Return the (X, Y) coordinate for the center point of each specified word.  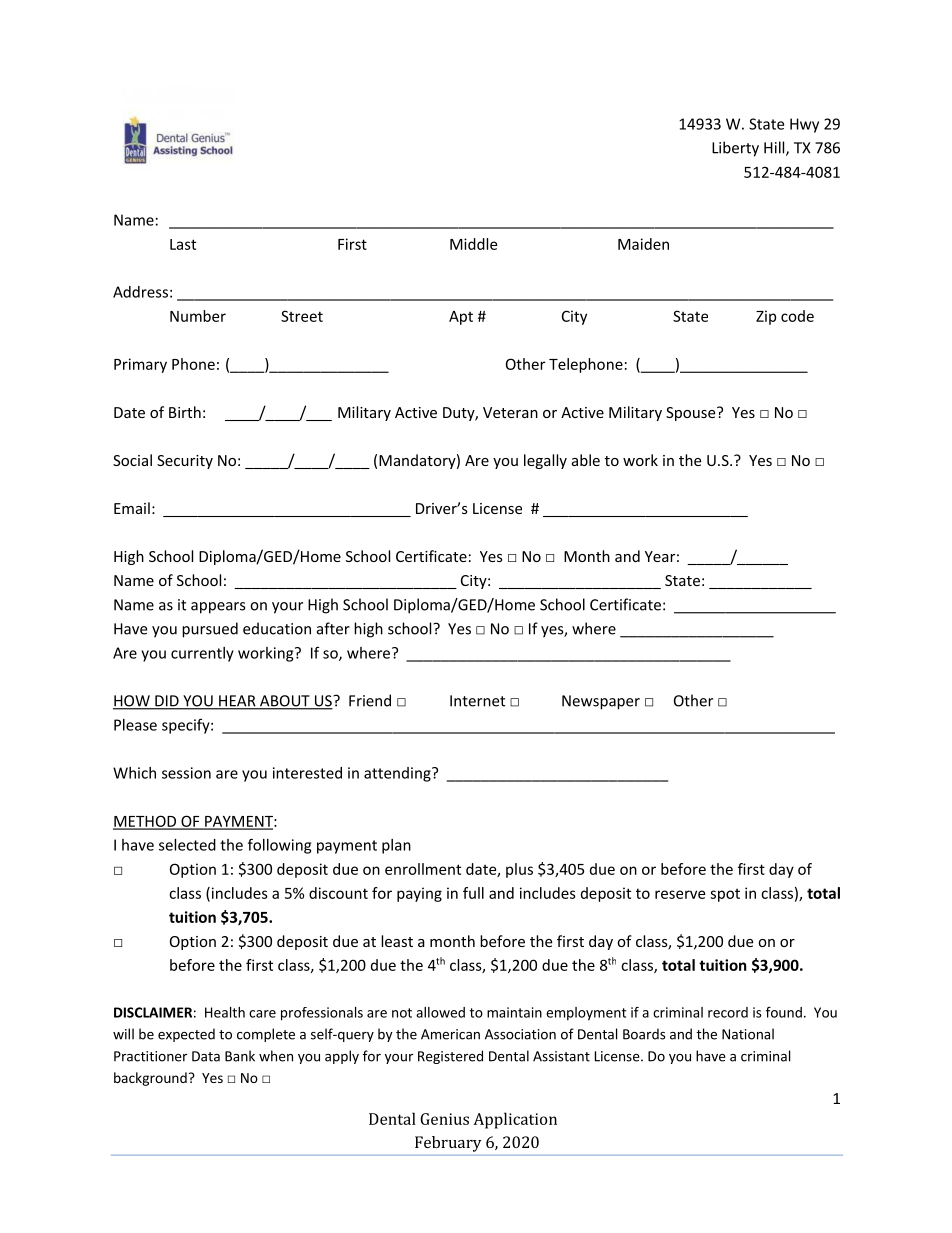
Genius (444, 1119)
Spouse (692, 414)
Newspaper (601, 702)
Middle (473, 244)
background (150, 1079)
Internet (477, 701)
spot (725, 895)
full (473, 893)
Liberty (735, 149)
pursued (210, 630)
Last (183, 244)
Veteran (510, 412)
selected (187, 845)
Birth (185, 412)
